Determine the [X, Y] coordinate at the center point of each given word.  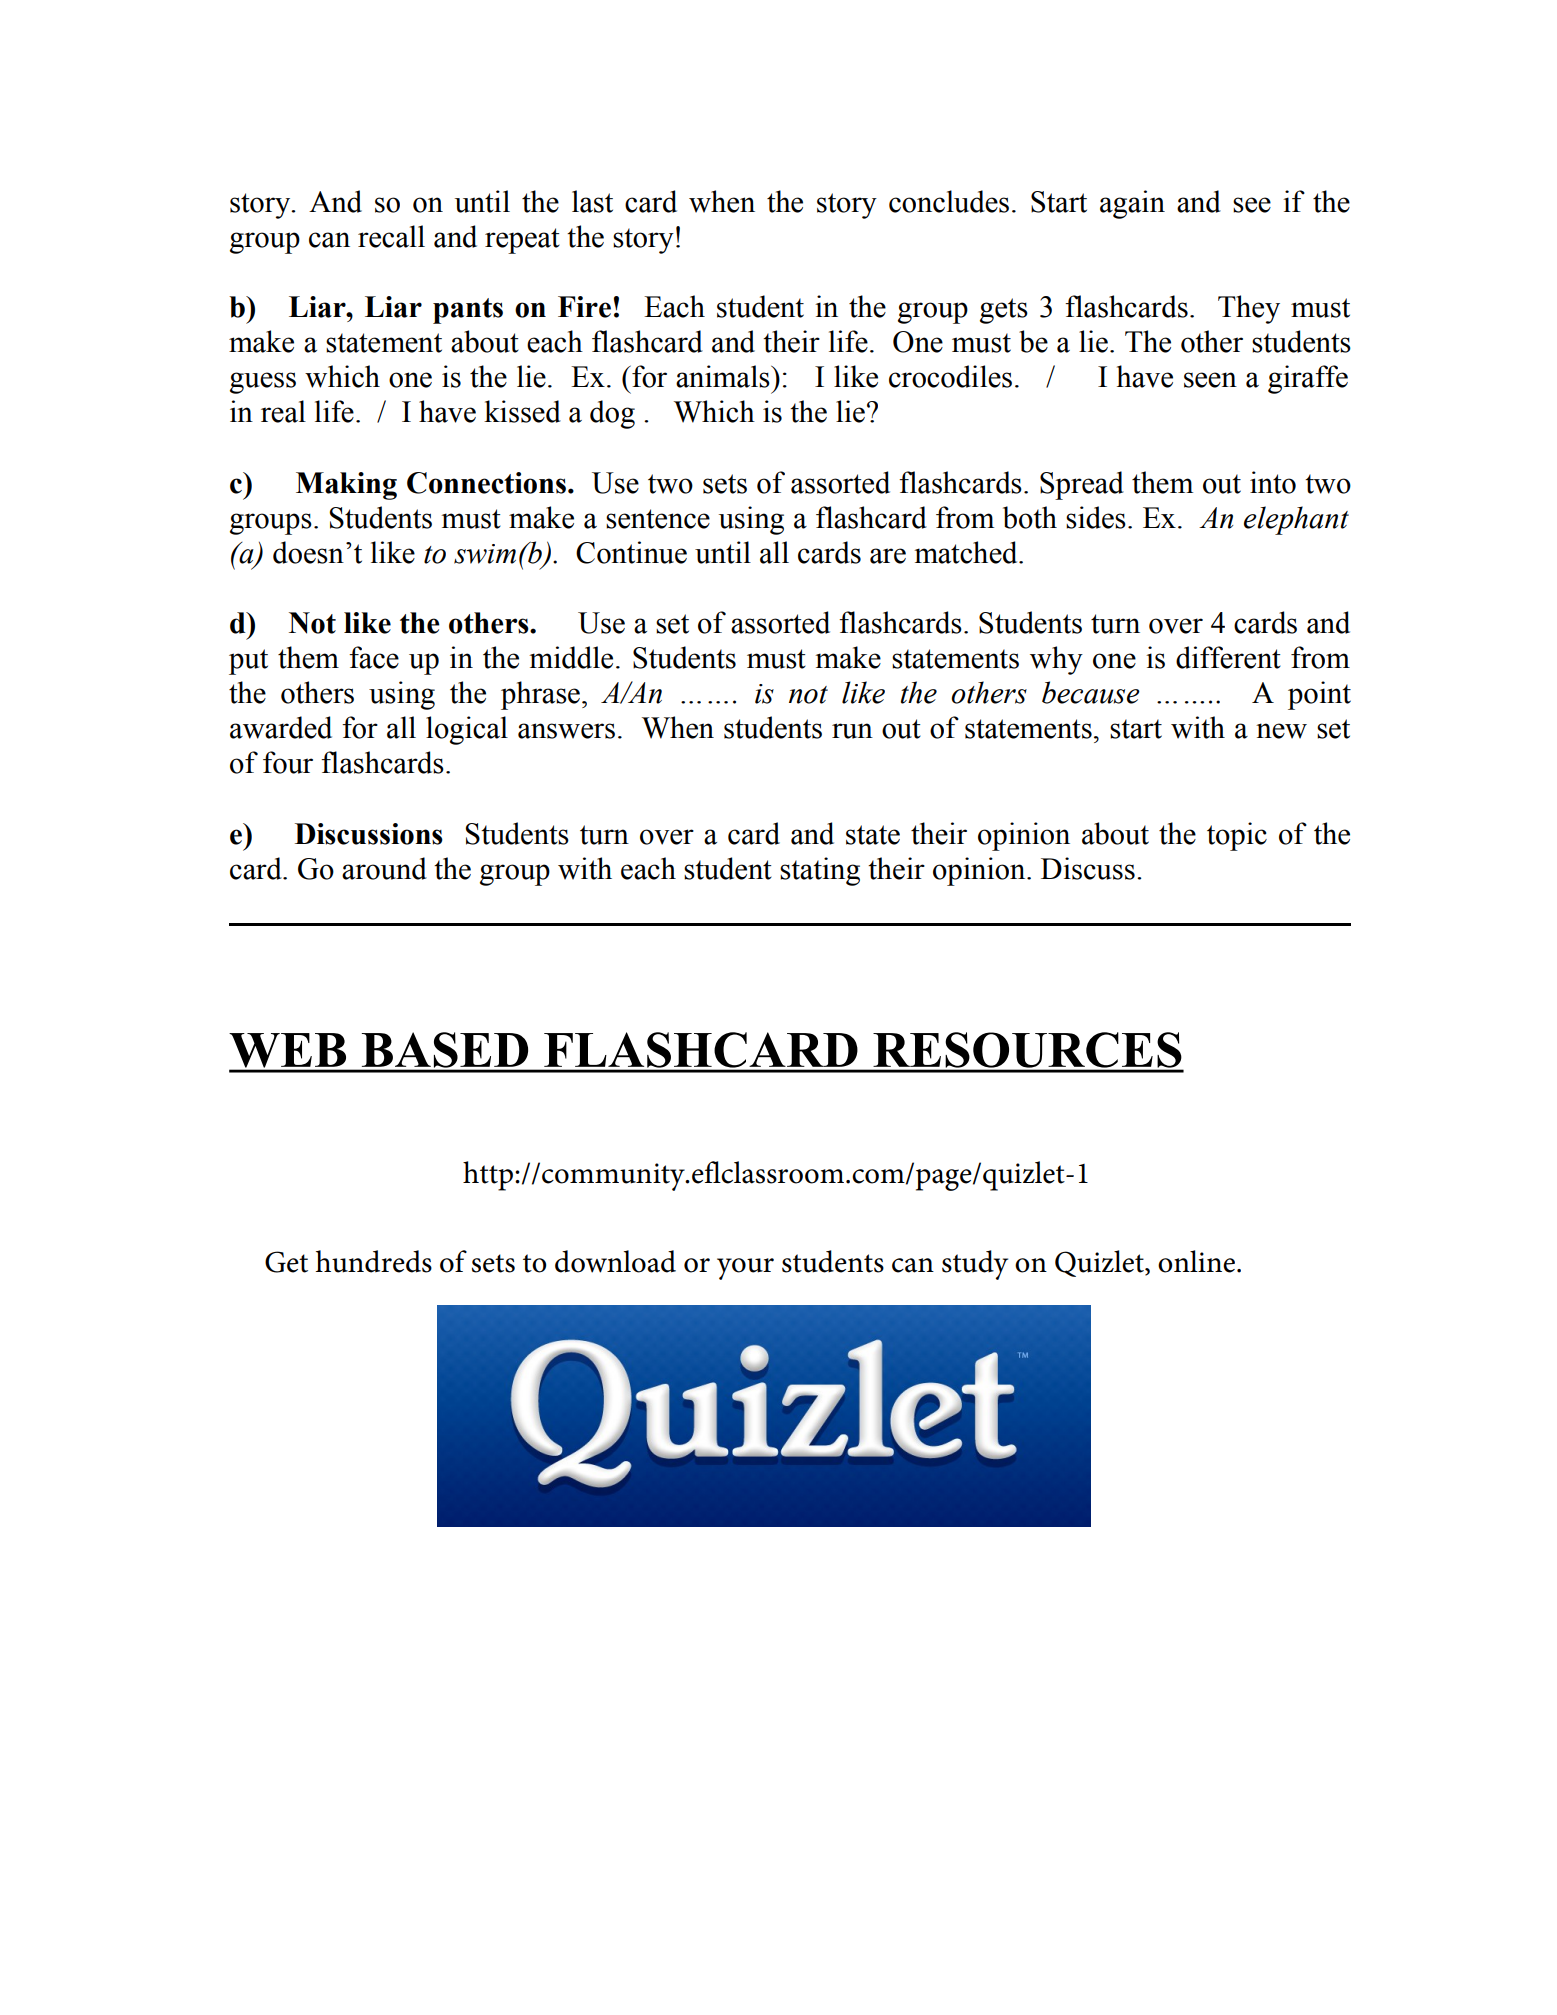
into [1273, 482]
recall [391, 236]
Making [346, 486]
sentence [658, 519]
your [745, 1269]
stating [820, 871]
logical [467, 730]
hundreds [374, 1261]
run [852, 731]
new [1281, 731]
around [384, 868]
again [1132, 204]
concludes [949, 201]
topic [1237, 836]
